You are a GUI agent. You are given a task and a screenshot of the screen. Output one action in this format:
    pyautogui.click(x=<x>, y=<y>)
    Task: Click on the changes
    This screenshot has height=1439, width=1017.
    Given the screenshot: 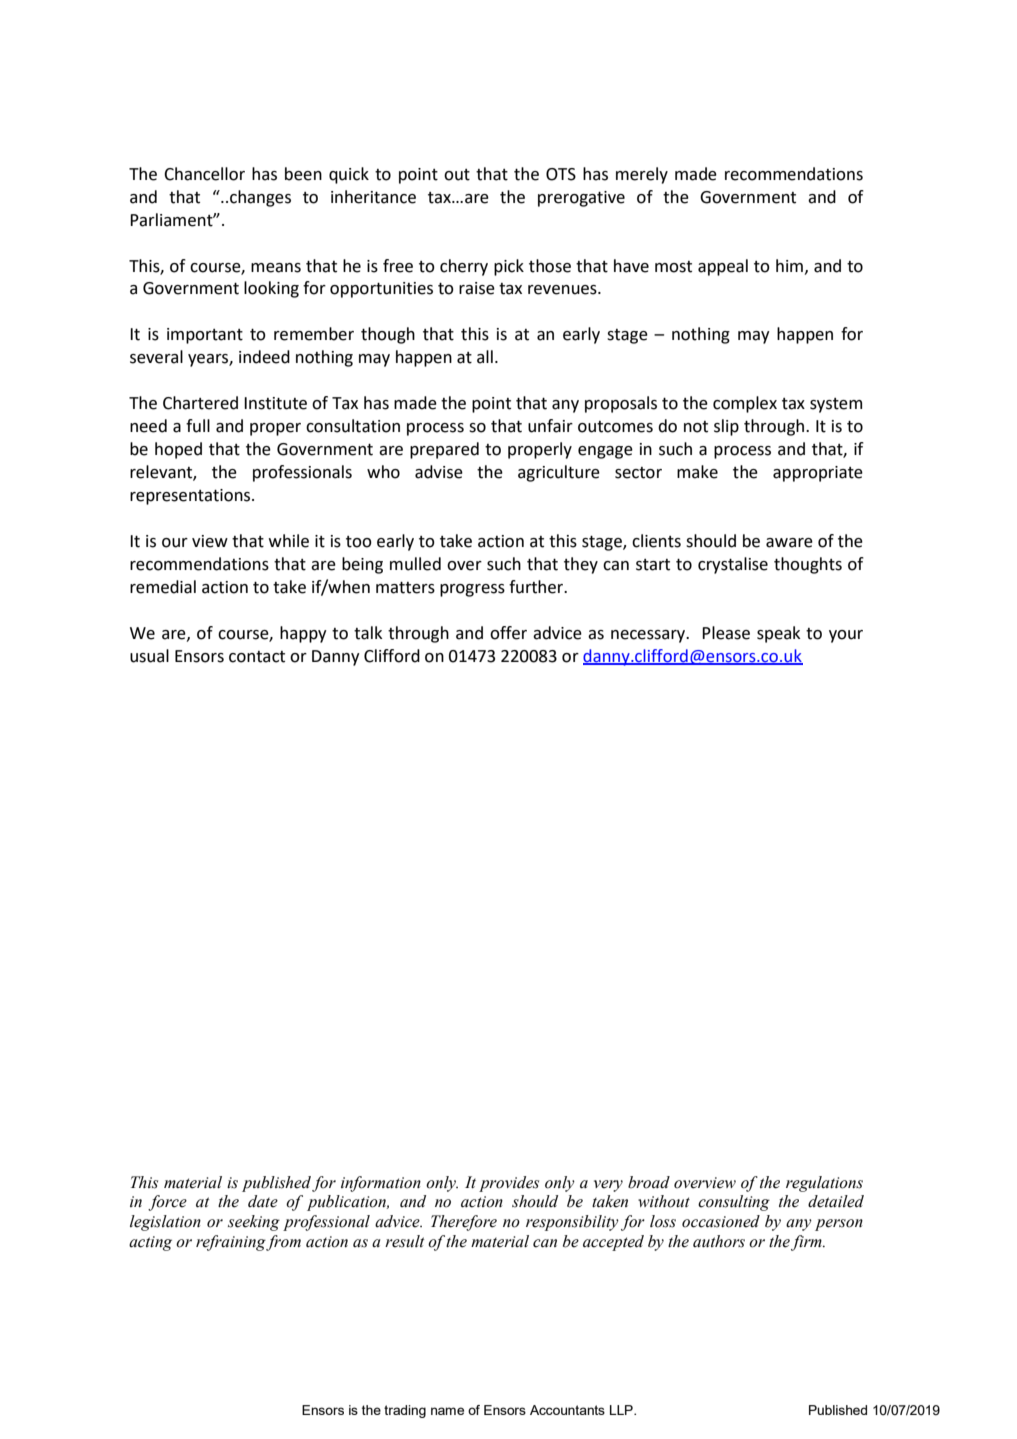 What is the action you would take?
    pyautogui.click(x=260, y=198)
